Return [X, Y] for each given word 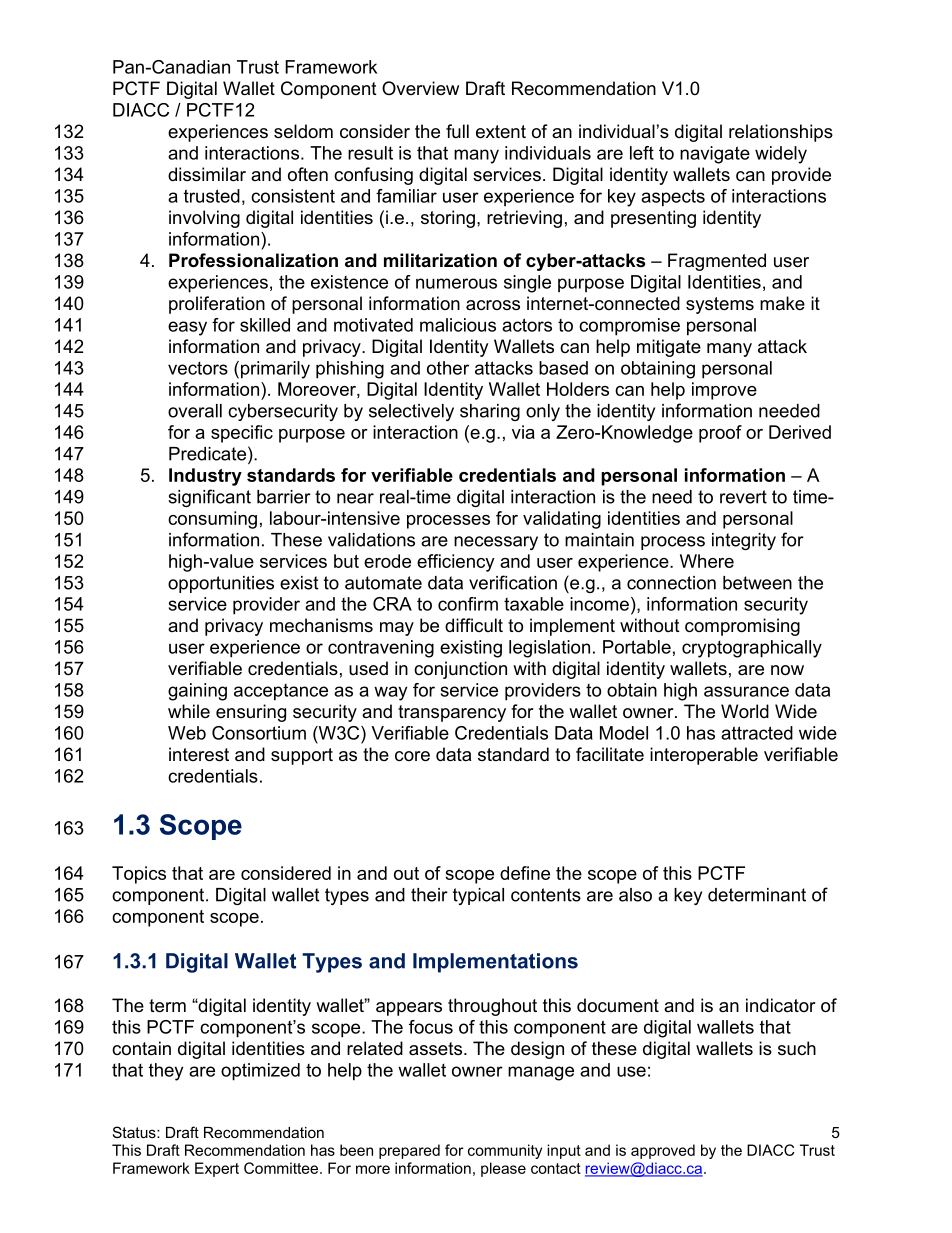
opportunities [221, 584]
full [457, 131]
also [635, 895]
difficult [474, 625]
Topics [139, 875]
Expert [217, 1169]
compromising [742, 627]
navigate [715, 155]
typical [478, 896]
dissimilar [207, 174]
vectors [198, 368]
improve [724, 391]
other [448, 368]
